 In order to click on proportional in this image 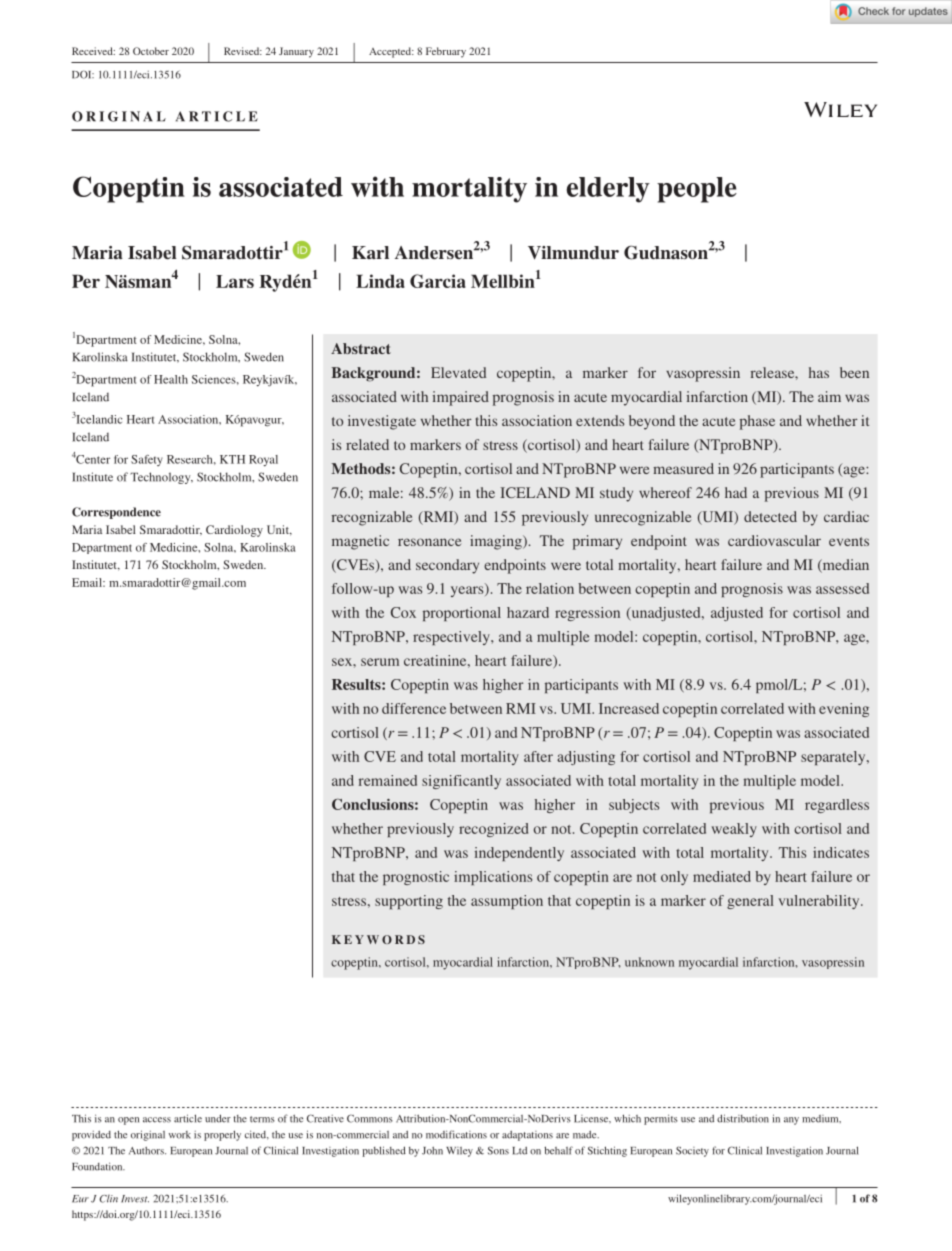, I will do `click(462, 614)`.
